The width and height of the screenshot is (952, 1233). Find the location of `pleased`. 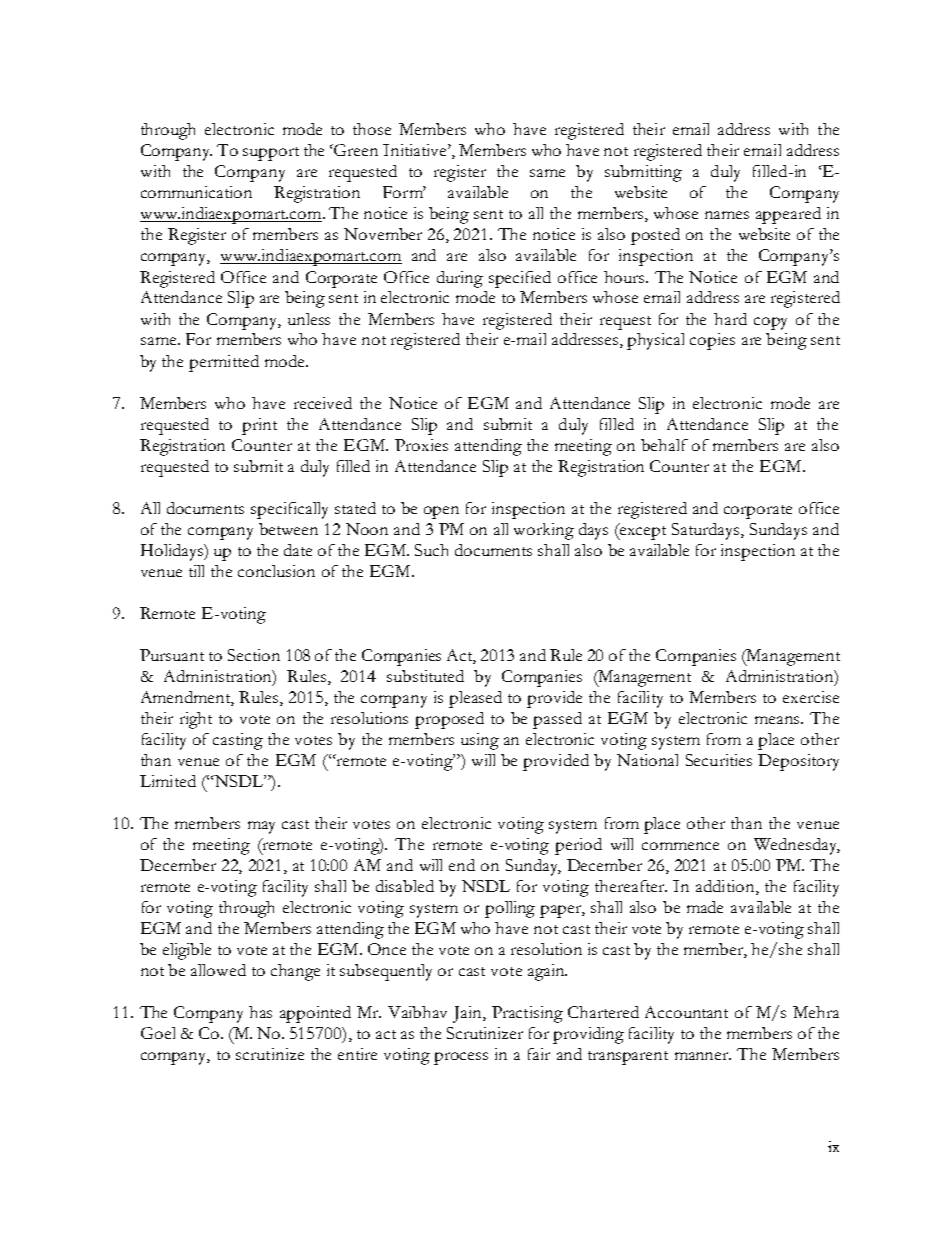

pleased is located at coordinates (475, 699).
